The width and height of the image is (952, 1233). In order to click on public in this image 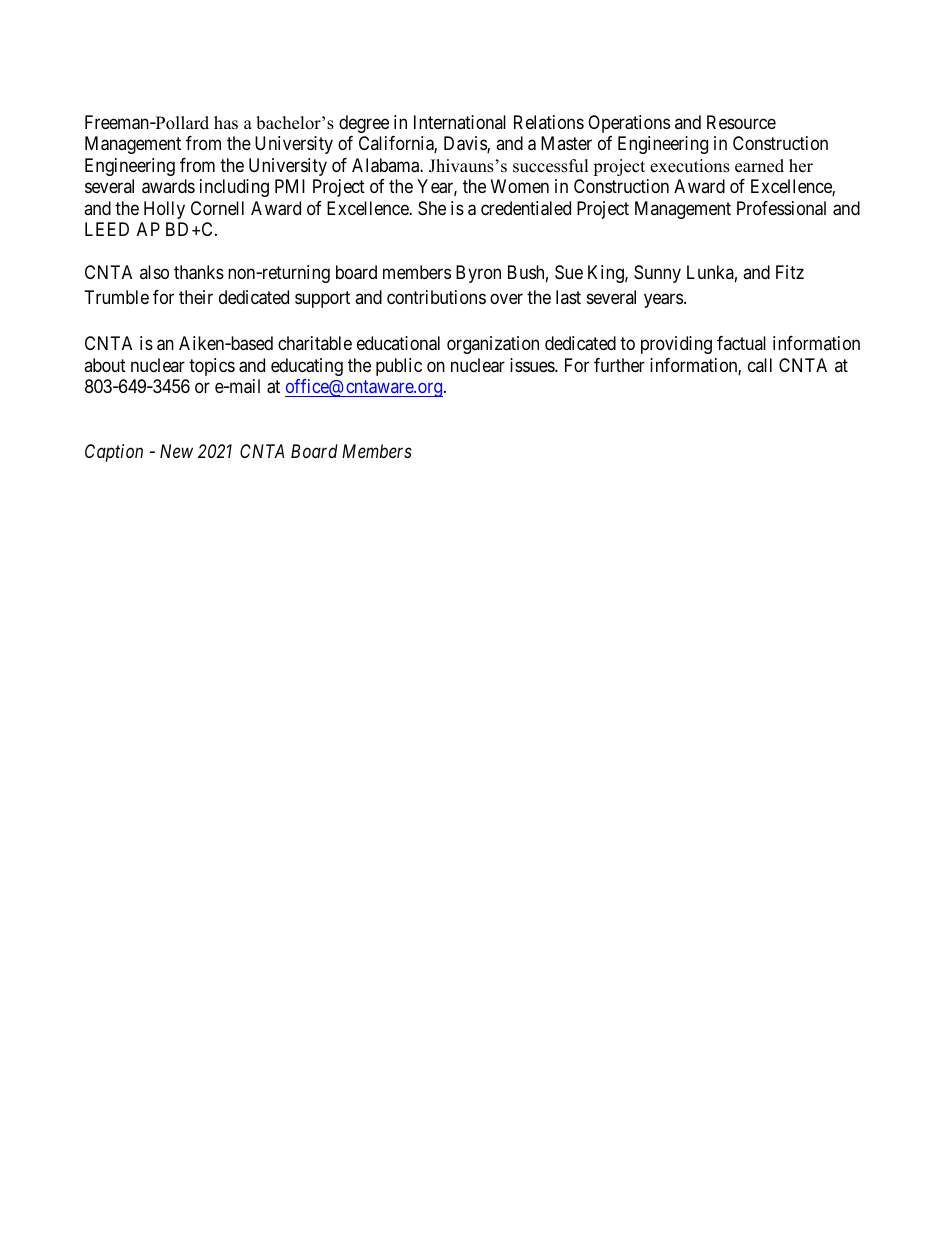, I will do `click(399, 367)`.
